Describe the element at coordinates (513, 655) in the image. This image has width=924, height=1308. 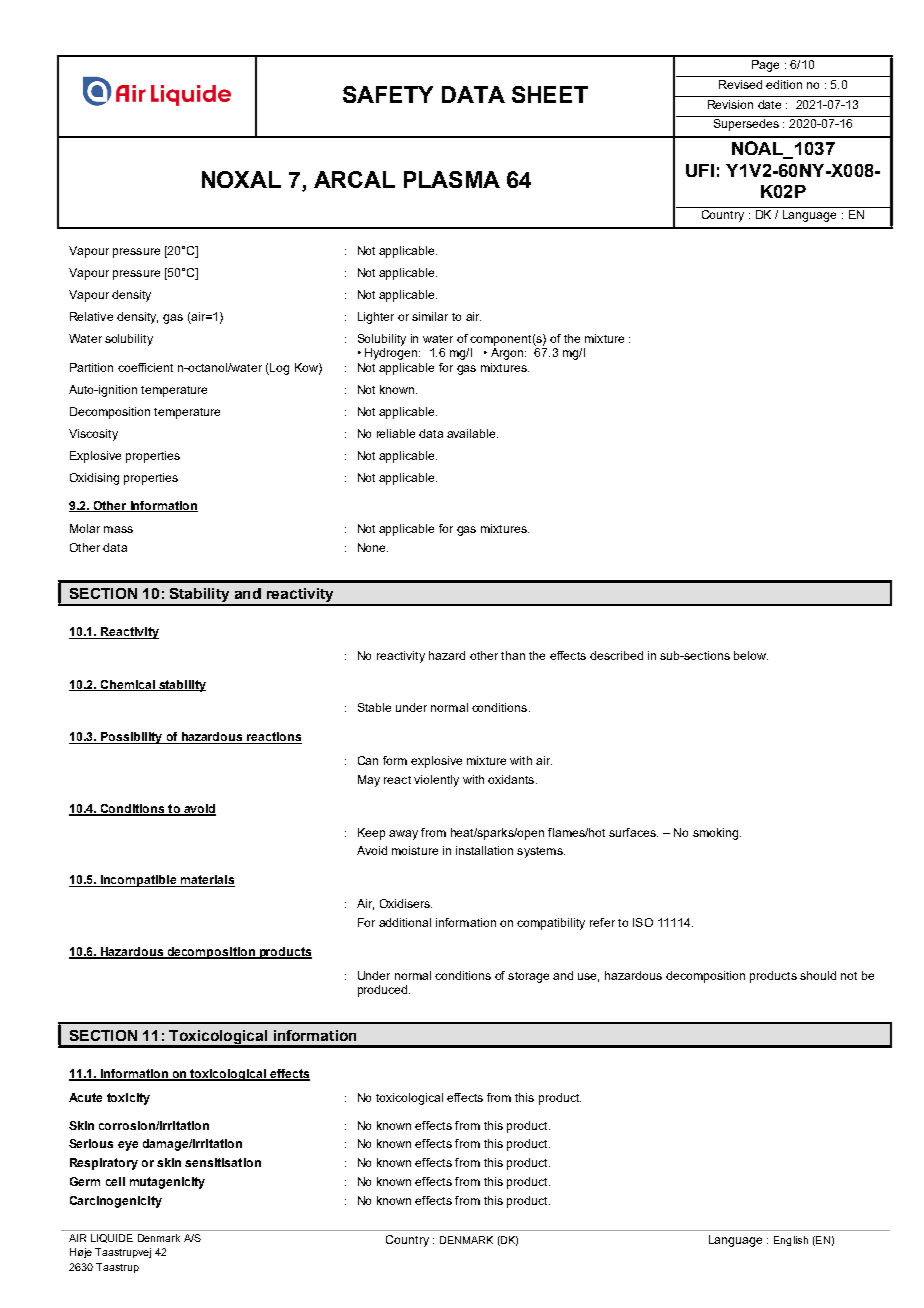
I see `than` at that location.
